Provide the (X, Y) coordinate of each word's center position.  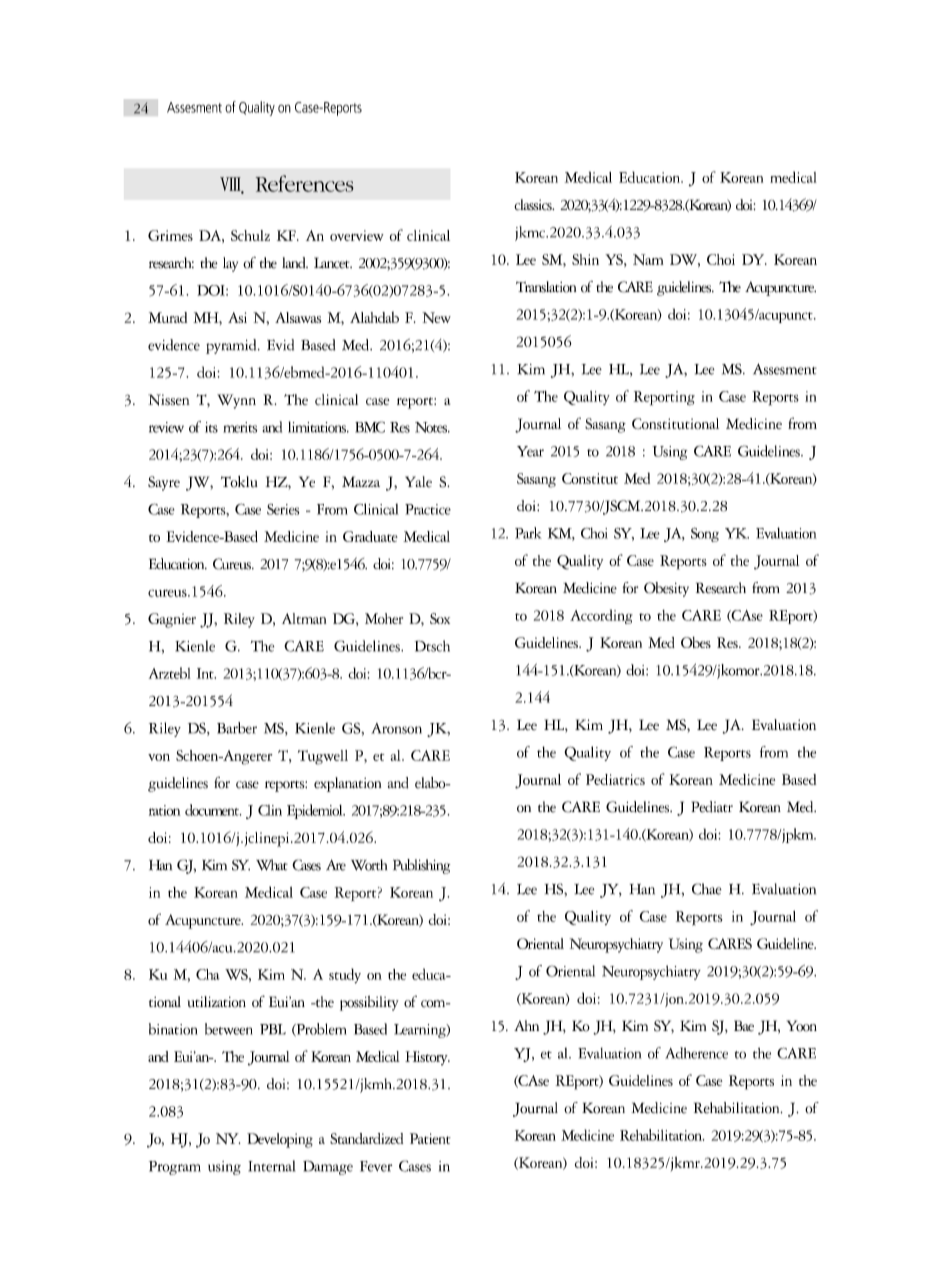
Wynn (236, 401)
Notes (432, 427)
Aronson (396, 728)
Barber (237, 728)
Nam (648, 259)
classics (534, 205)
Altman (304, 618)
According (601, 616)
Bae (744, 1026)
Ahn (526, 1025)
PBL (273, 1029)
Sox (440, 618)
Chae (707, 889)
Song (705, 534)
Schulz (250, 235)
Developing (280, 1140)
